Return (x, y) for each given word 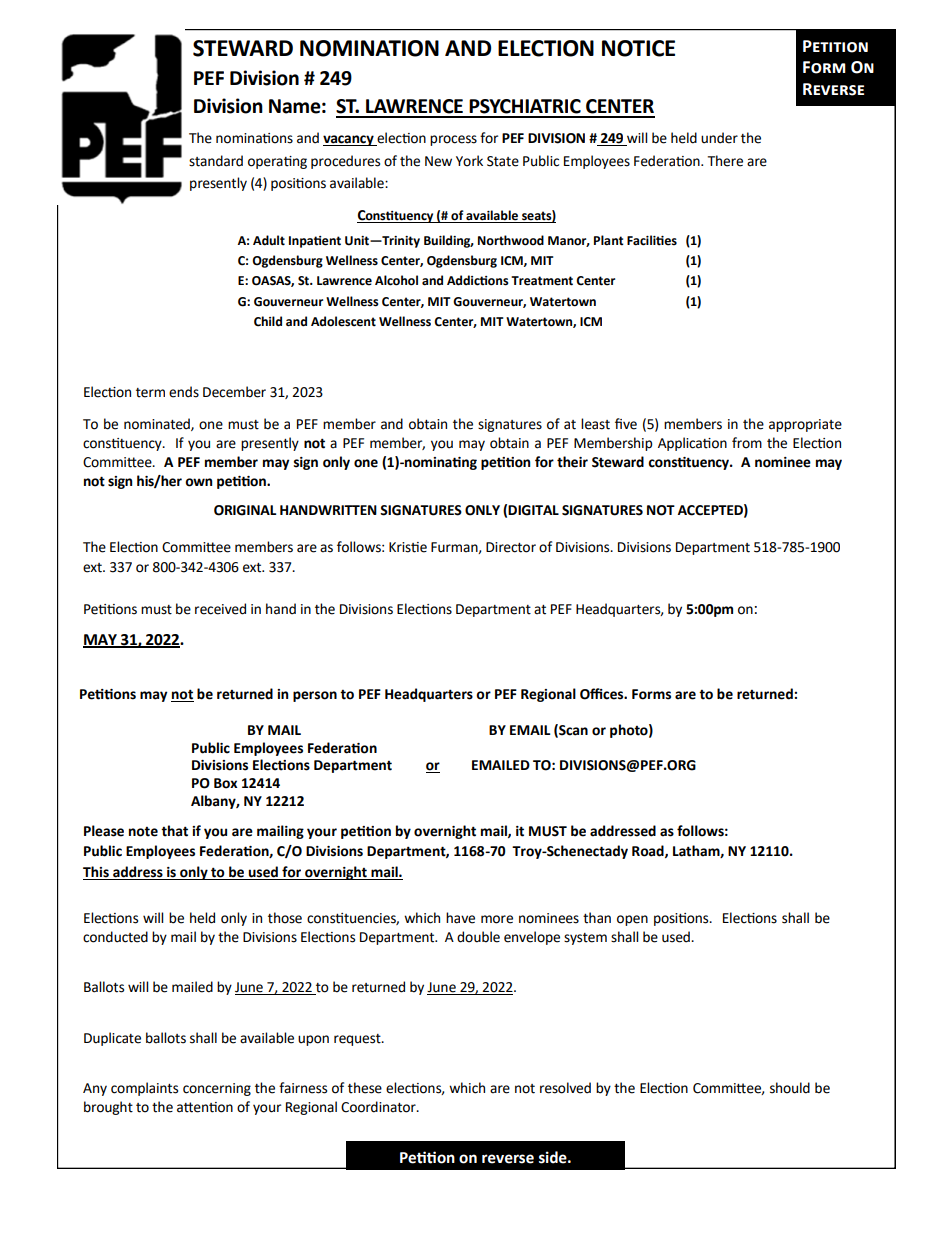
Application (692, 444)
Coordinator (379, 1107)
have (460, 918)
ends (184, 392)
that (174, 831)
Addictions (478, 280)
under (719, 138)
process (453, 140)
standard (216, 161)
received (220, 609)
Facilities (652, 240)
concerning (217, 1089)
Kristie (408, 547)
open (632, 920)
